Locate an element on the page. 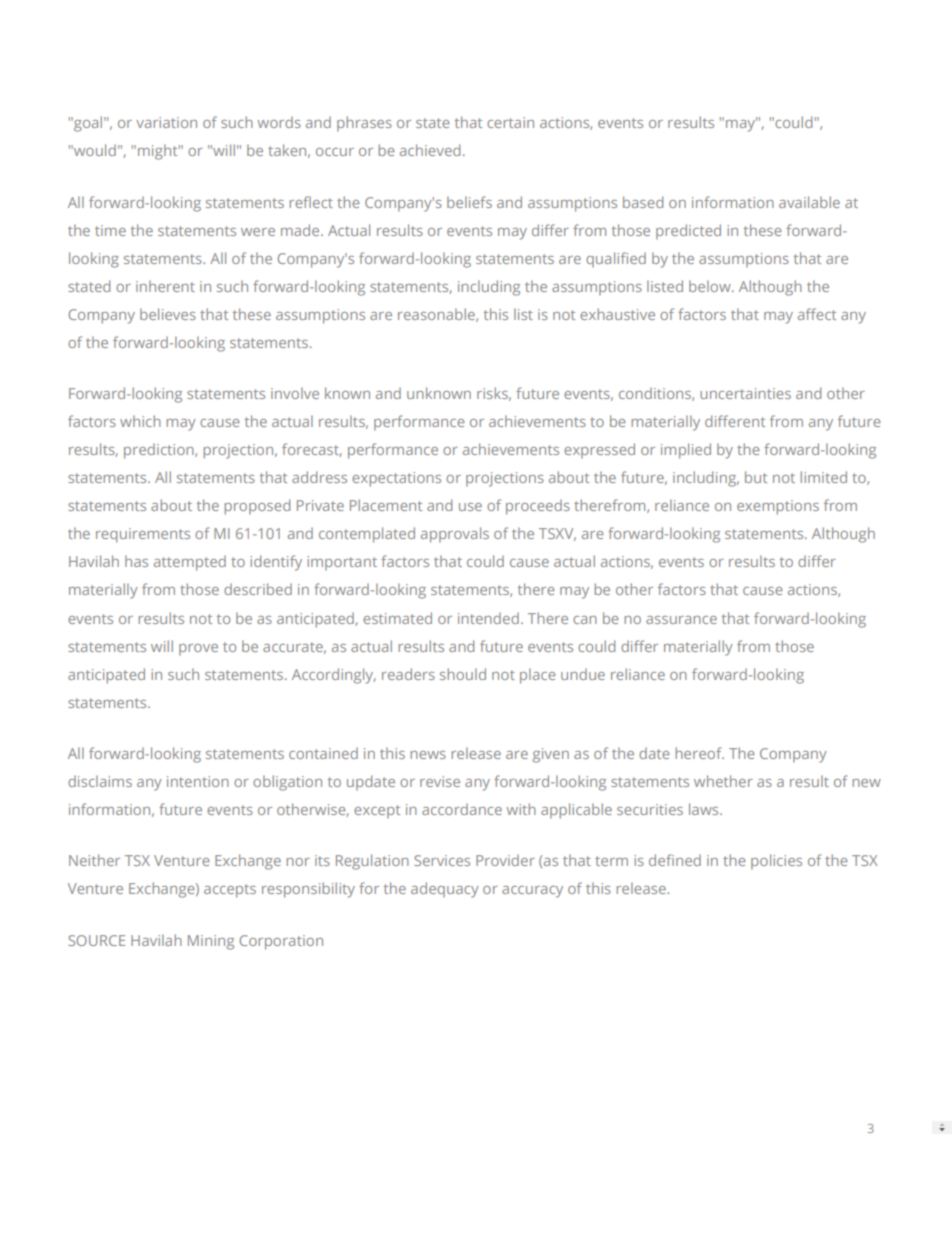 Image resolution: width=952 pixels, height=1233 pixels. expectations is located at coordinates (396, 479).
